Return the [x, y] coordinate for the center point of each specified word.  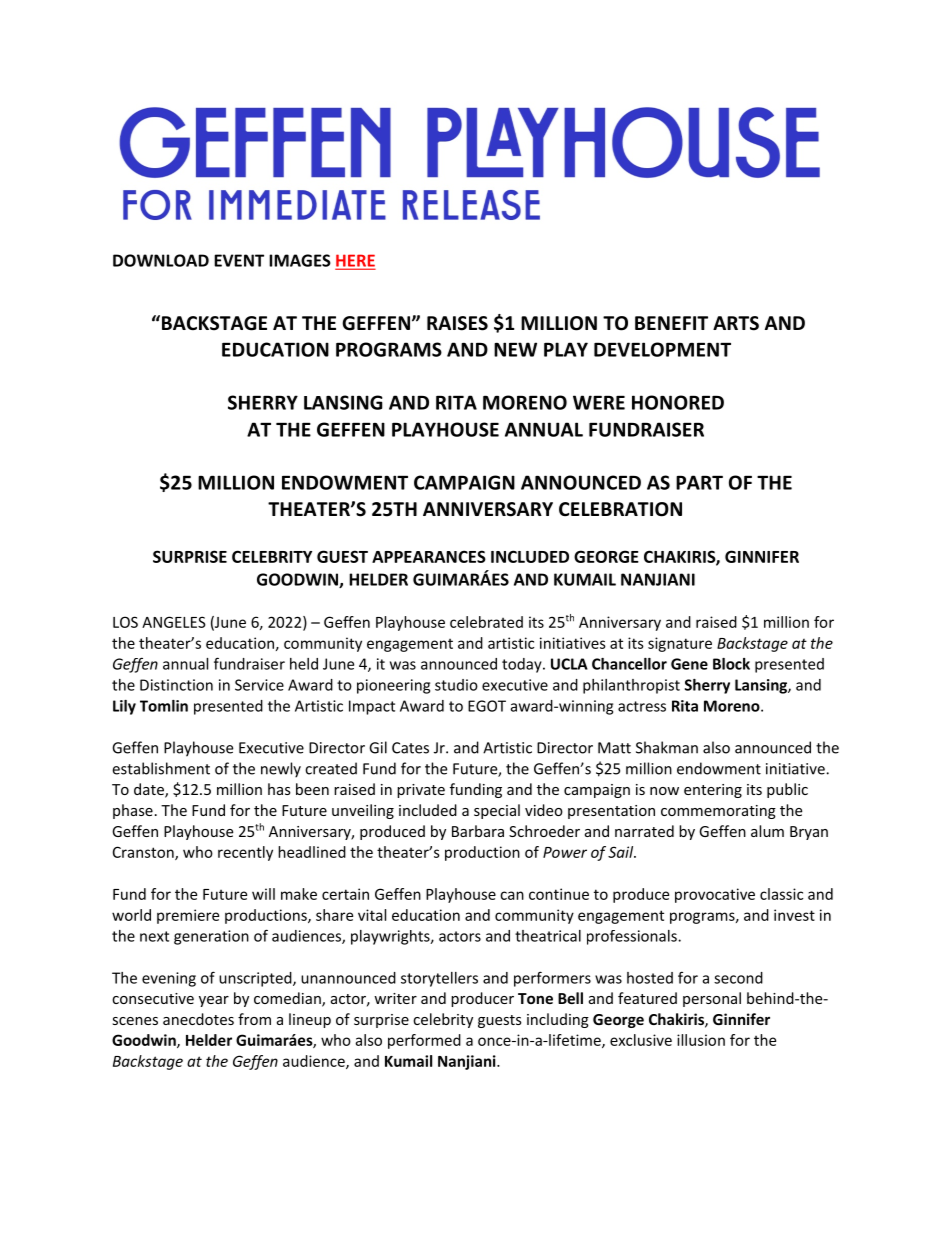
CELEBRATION [620, 509]
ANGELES [174, 622]
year [214, 1001]
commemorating [718, 812]
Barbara [478, 831]
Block [731, 664]
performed [424, 1041]
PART [699, 482]
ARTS [736, 323]
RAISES [457, 323]
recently [245, 853]
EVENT [239, 260]
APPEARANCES [429, 556]
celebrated [486, 622]
